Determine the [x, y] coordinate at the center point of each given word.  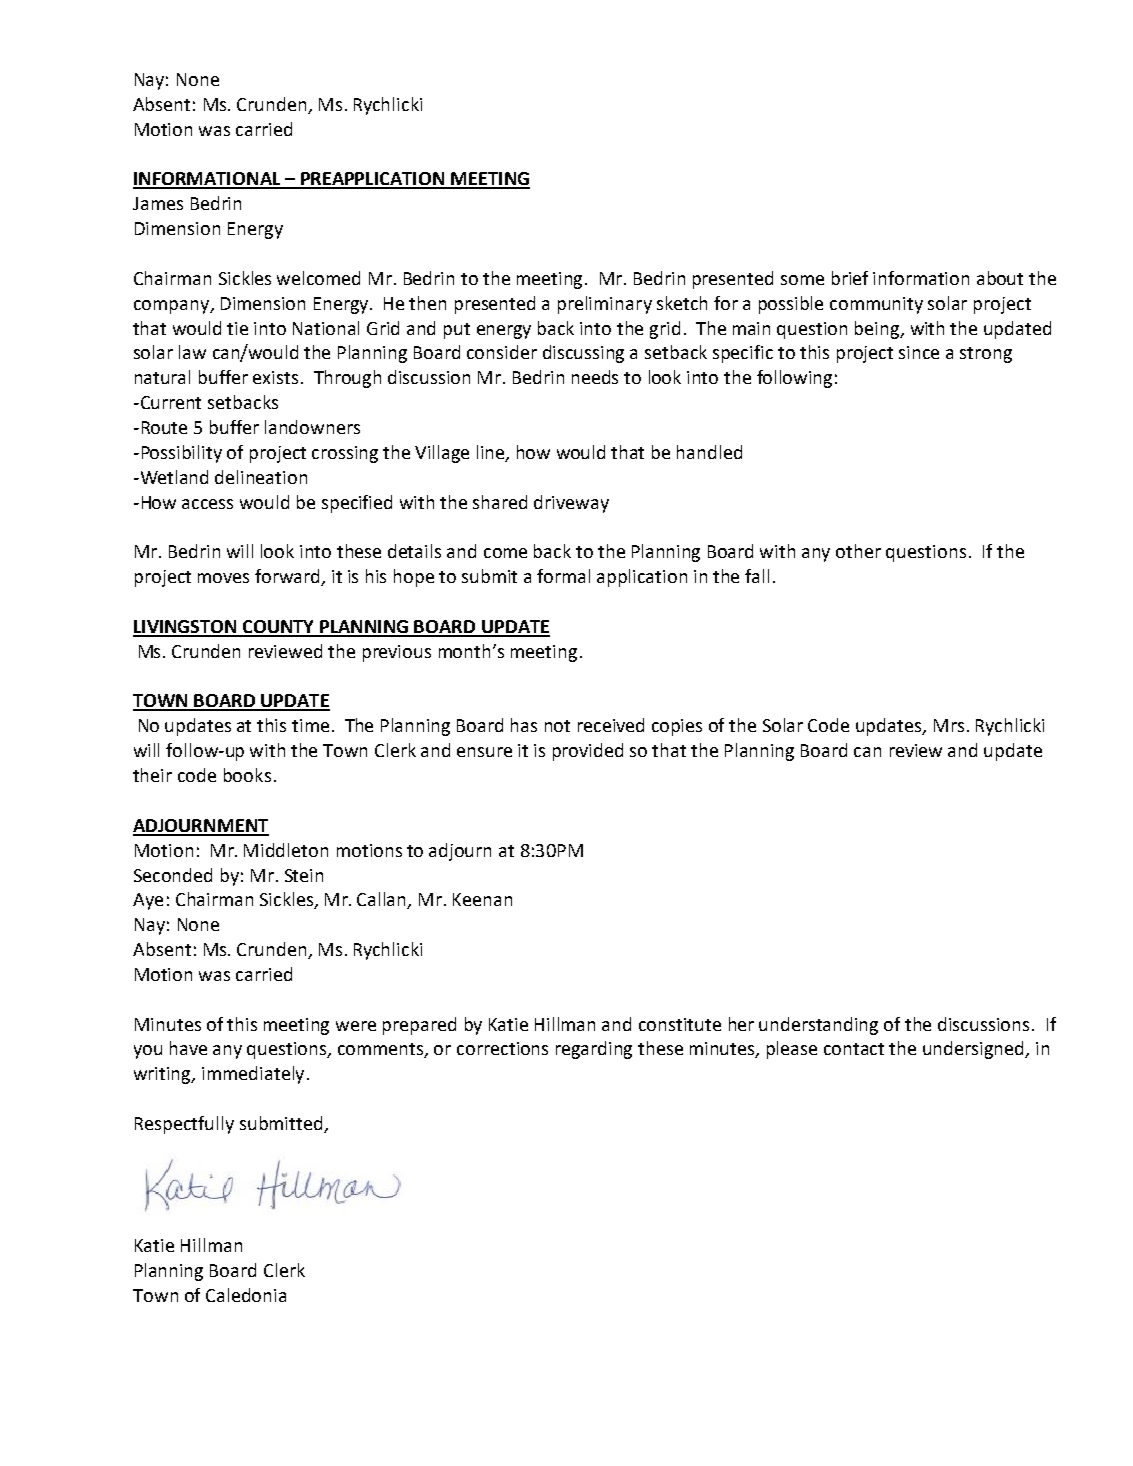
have [188, 1048]
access [207, 504]
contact [854, 1049]
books [247, 775]
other [858, 551]
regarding [594, 1050]
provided [588, 752]
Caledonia [246, 1295]
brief [850, 278]
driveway [571, 504]
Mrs [949, 725]
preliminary [605, 305]
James [158, 203]
